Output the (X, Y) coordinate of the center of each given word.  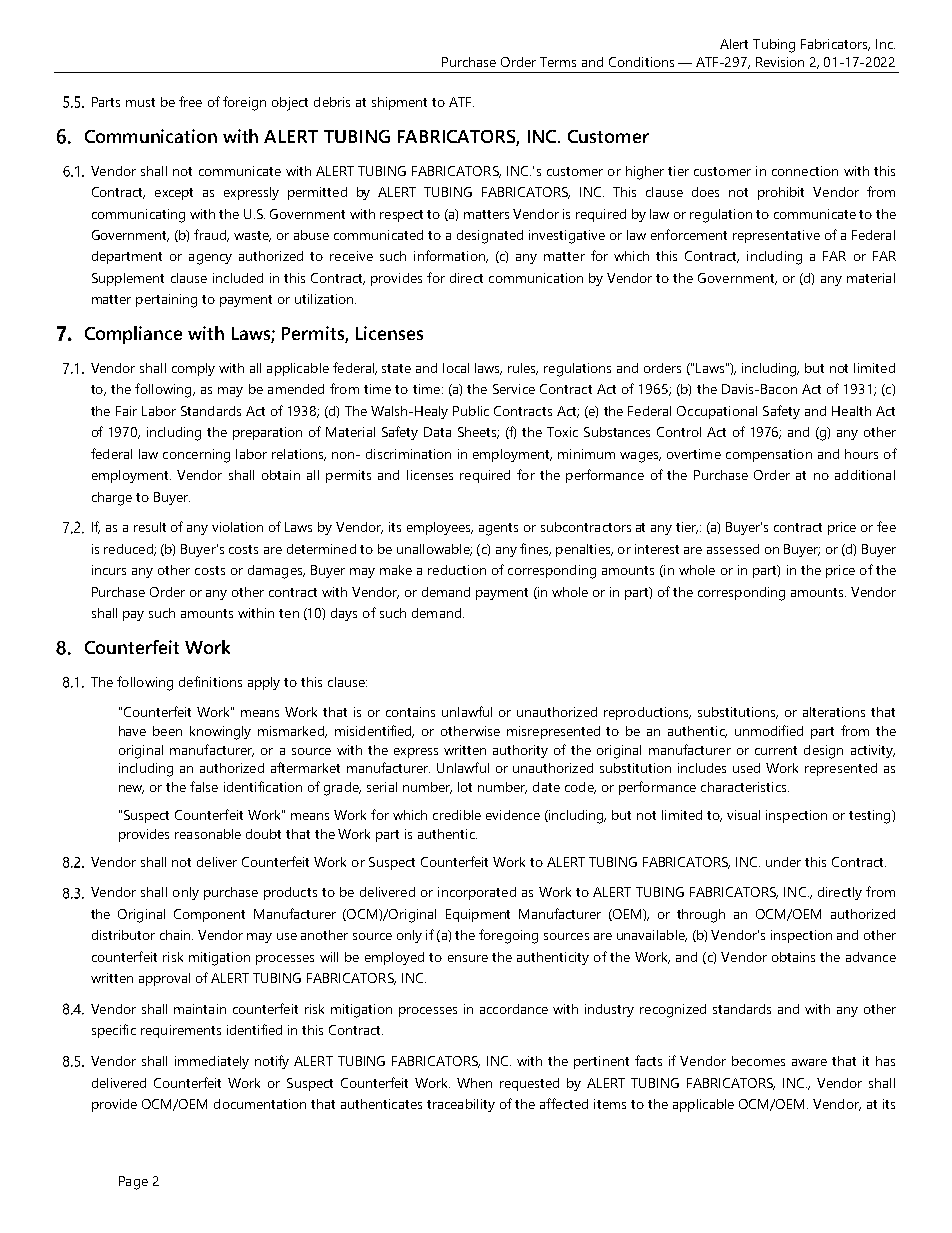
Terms (558, 62)
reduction (457, 570)
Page (133, 1183)
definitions (210, 681)
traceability (461, 1105)
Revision (780, 62)
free (190, 101)
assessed (733, 549)
